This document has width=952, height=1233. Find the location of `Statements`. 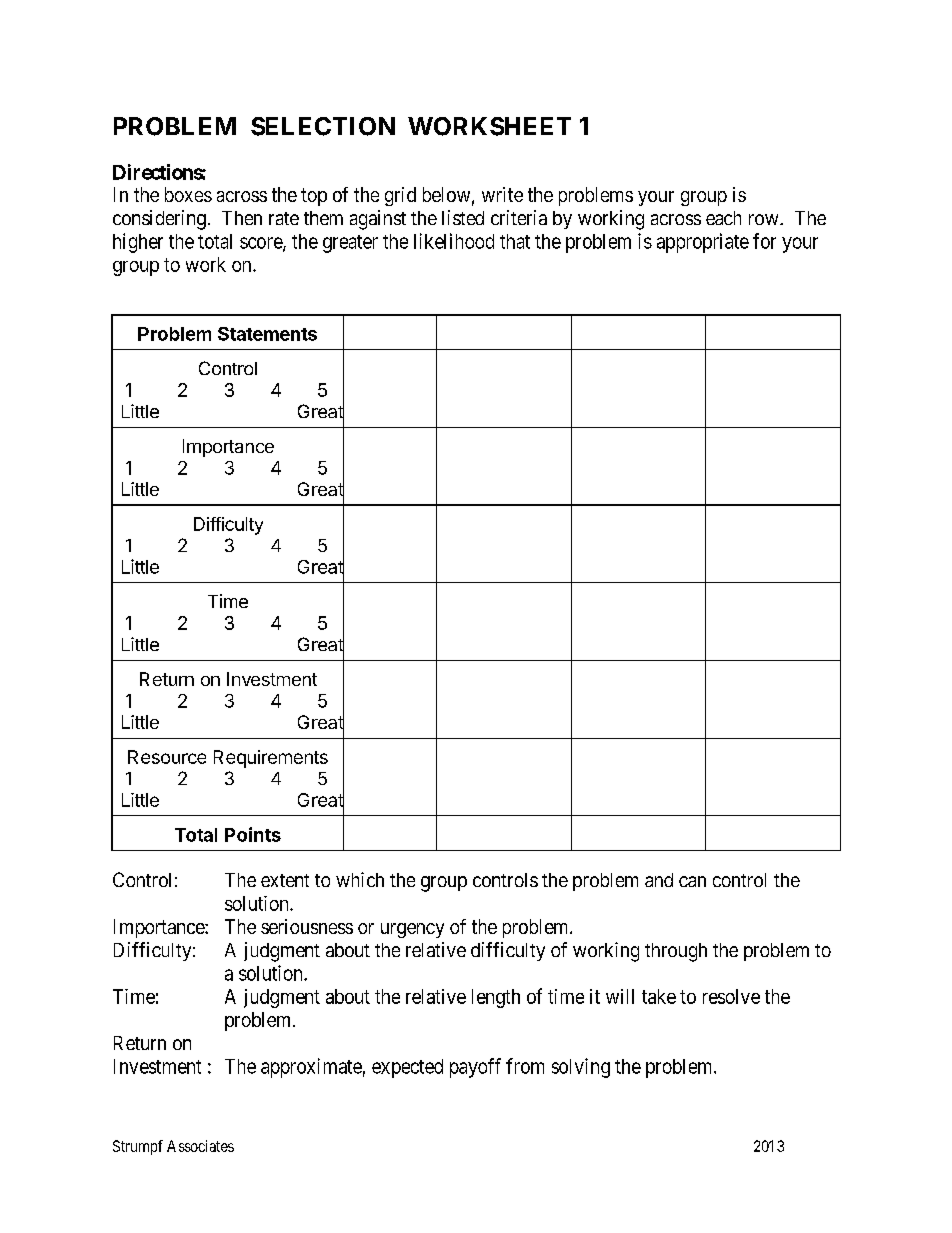

Statements is located at coordinates (267, 334).
